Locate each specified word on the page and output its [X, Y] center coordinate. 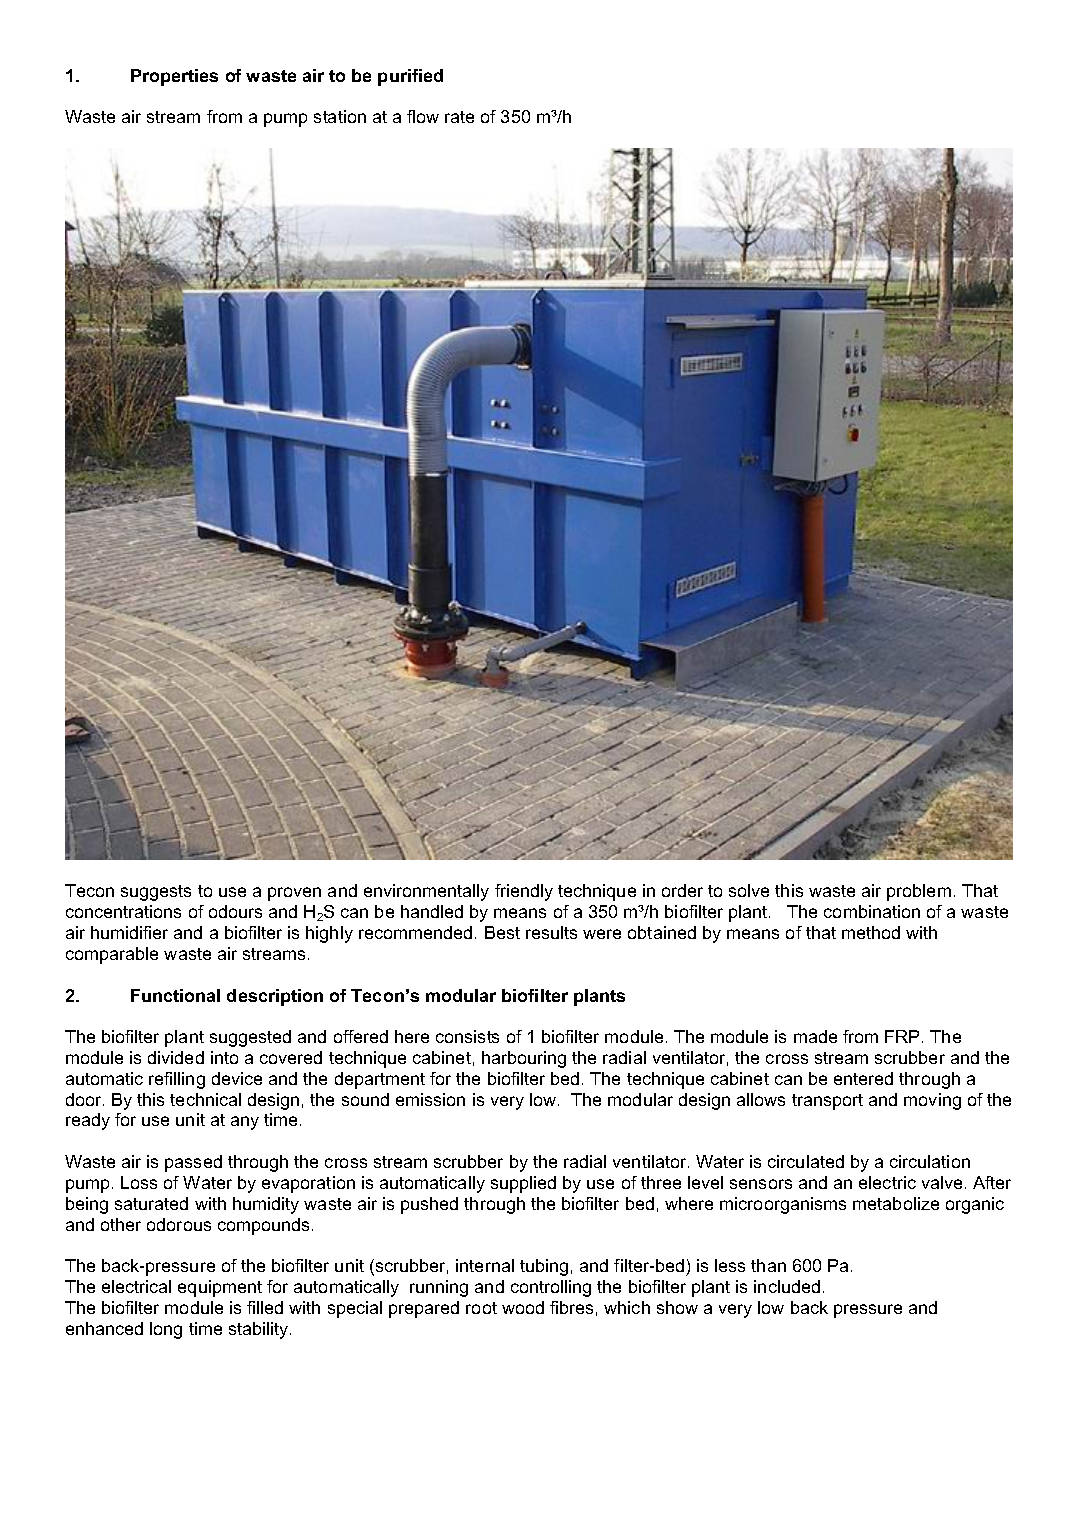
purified [410, 77]
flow [423, 116]
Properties [174, 77]
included [787, 1286]
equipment [220, 1288]
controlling [551, 1288]
